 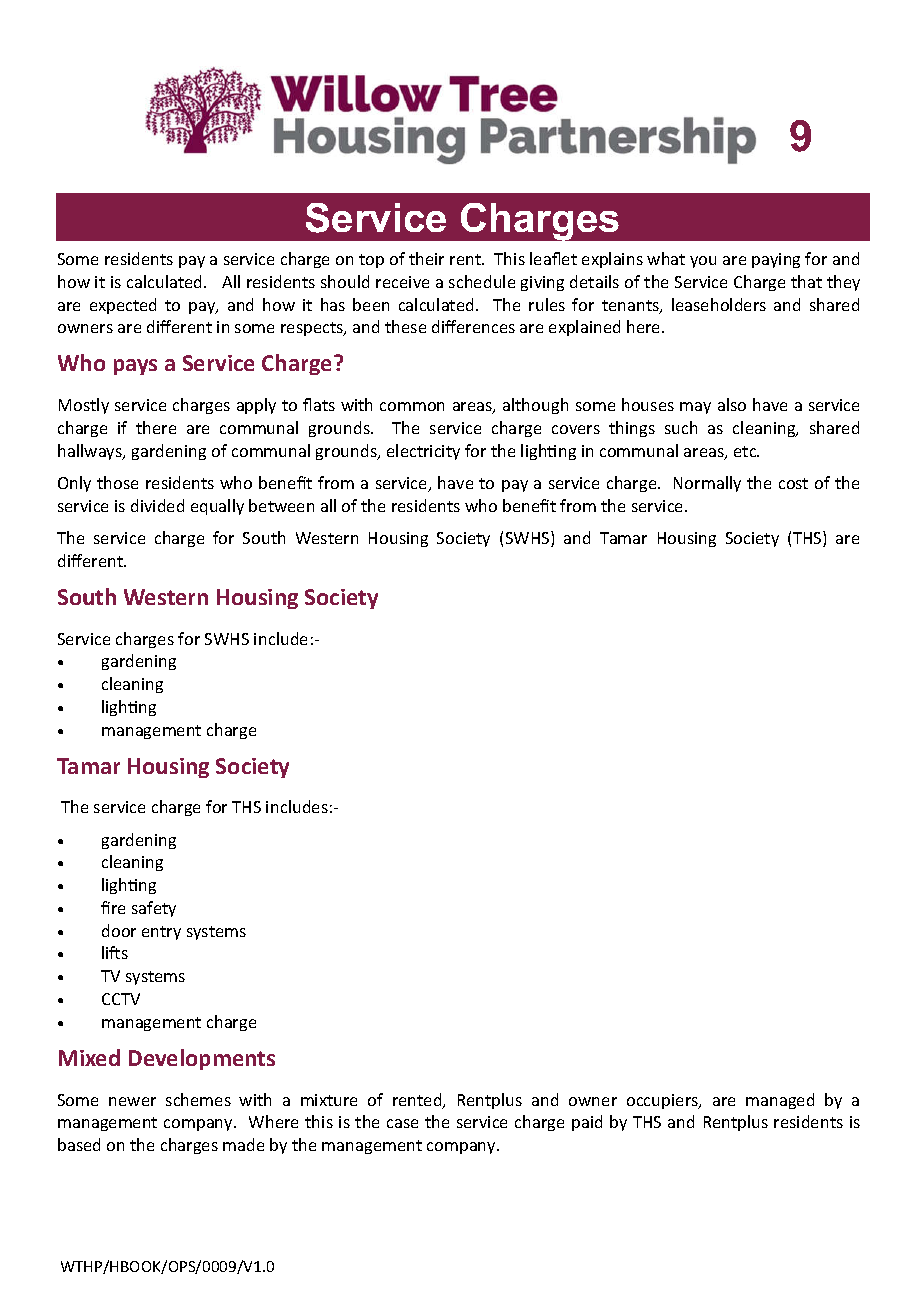 I want to click on paying, so click(x=776, y=260).
